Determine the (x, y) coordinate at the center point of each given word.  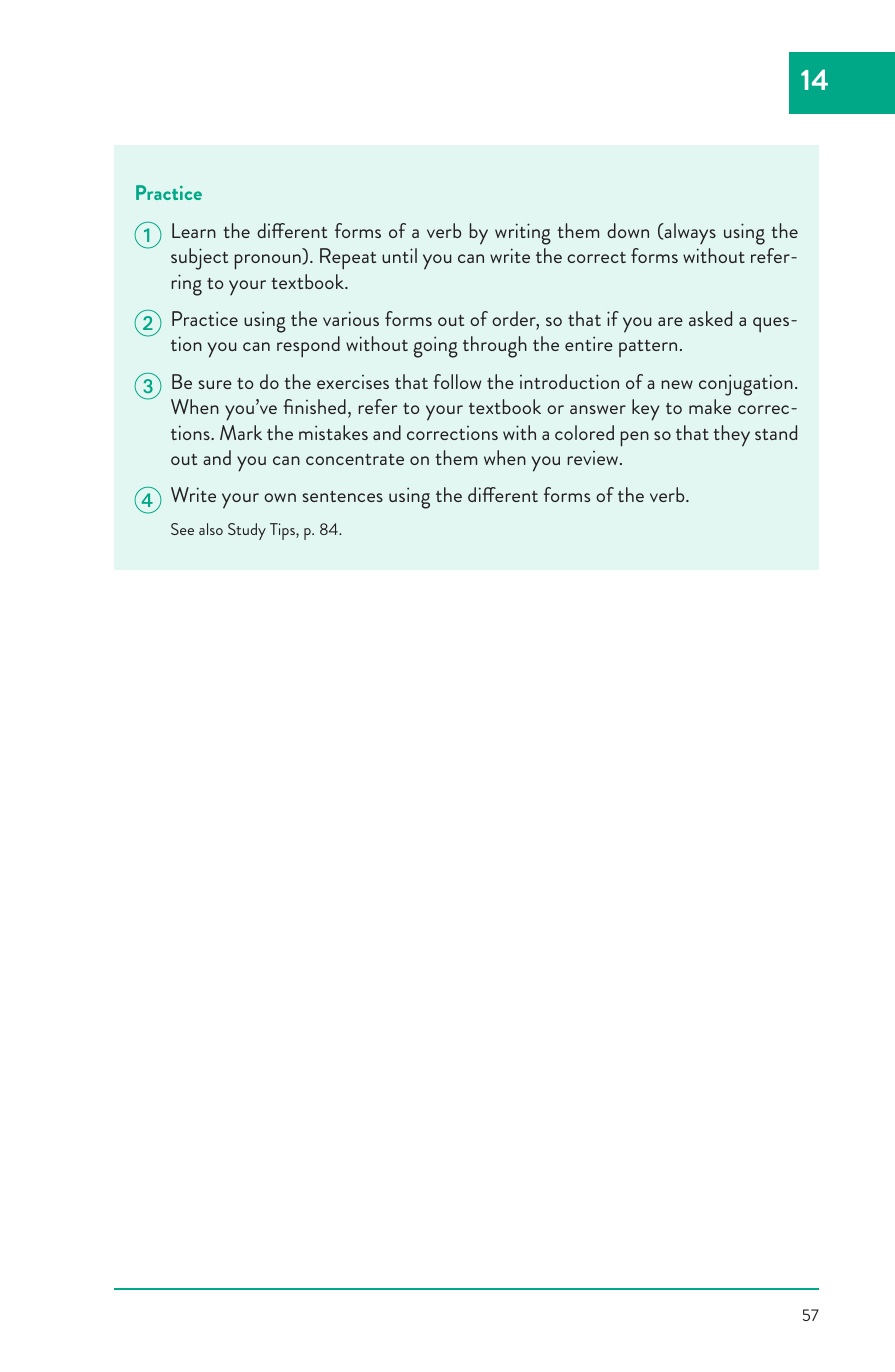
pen (635, 439)
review (594, 458)
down (628, 230)
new (677, 384)
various (351, 318)
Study (247, 531)
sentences (342, 496)
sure (215, 384)
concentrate (355, 459)
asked (710, 318)
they (731, 436)
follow (457, 381)
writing (523, 234)
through (495, 347)
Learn (194, 230)
